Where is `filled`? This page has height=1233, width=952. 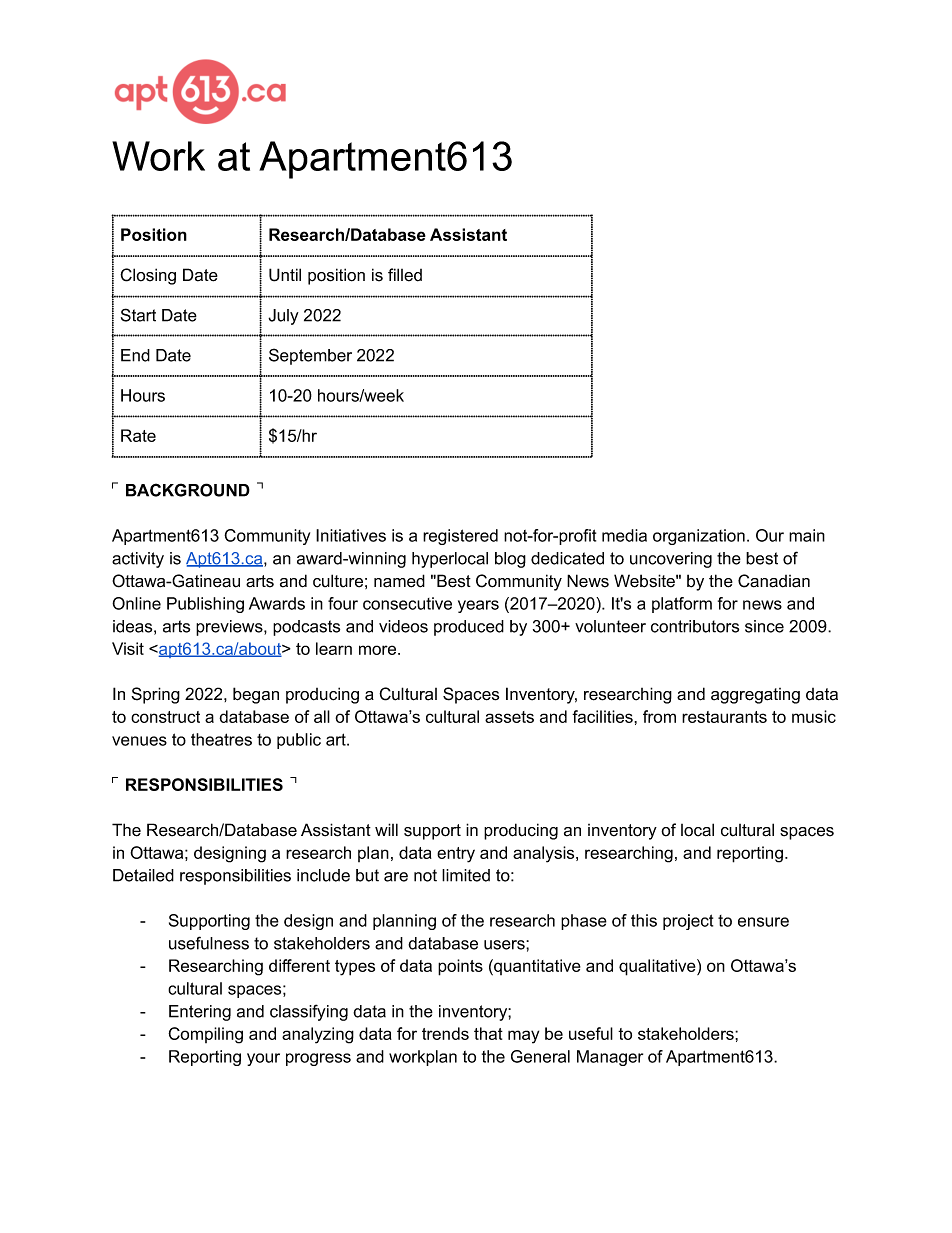
filled is located at coordinates (405, 275).
